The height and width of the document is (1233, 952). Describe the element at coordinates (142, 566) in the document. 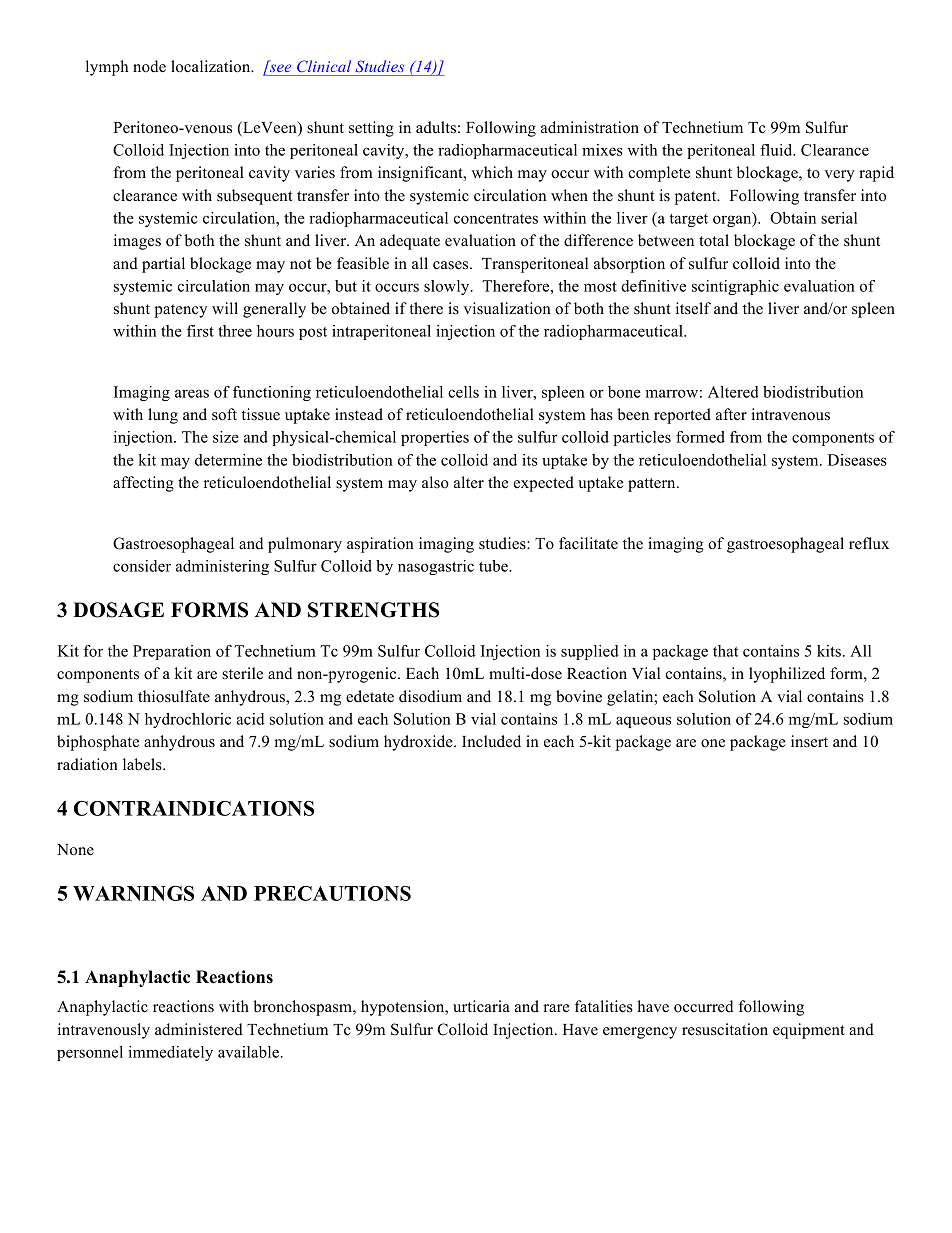

I see `consider` at that location.
